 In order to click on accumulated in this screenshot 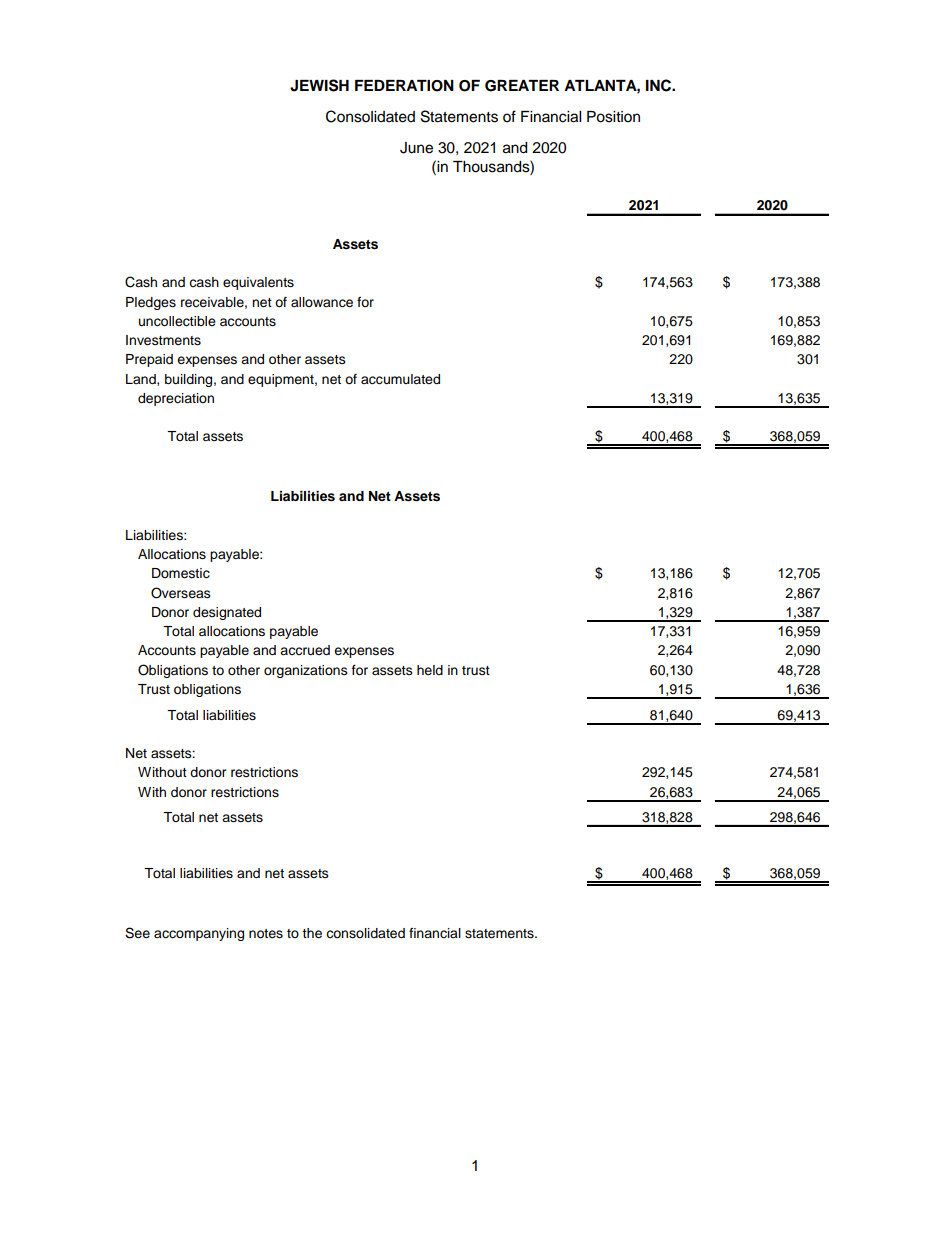, I will do `click(400, 379)`.
